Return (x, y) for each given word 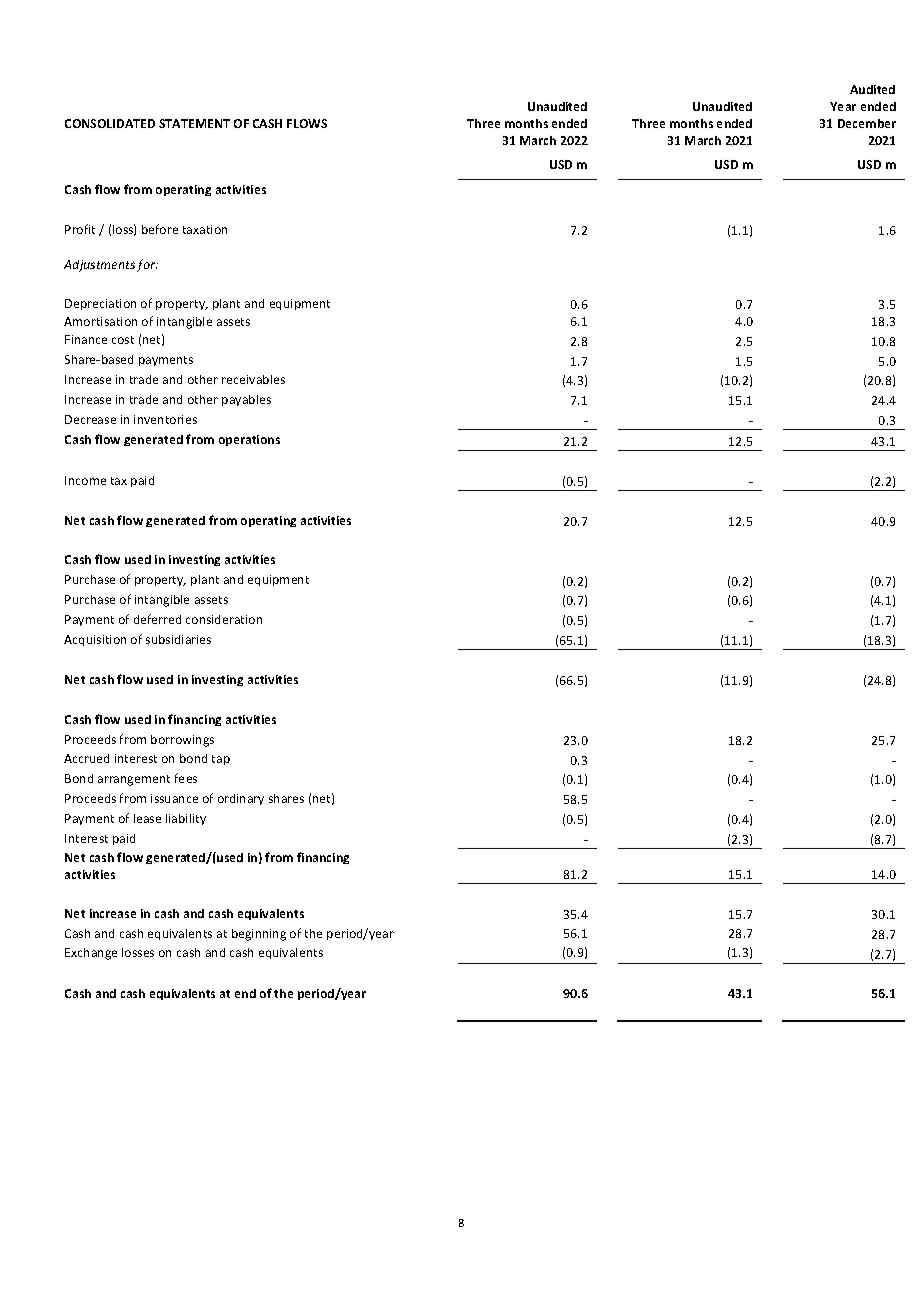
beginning (259, 935)
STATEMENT (194, 123)
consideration (224, 619)
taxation (205, 229)
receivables (253, 379)
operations (249, 440)
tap (221, 760)
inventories (165, 419)
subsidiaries (178, 639)
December (867, 123)
